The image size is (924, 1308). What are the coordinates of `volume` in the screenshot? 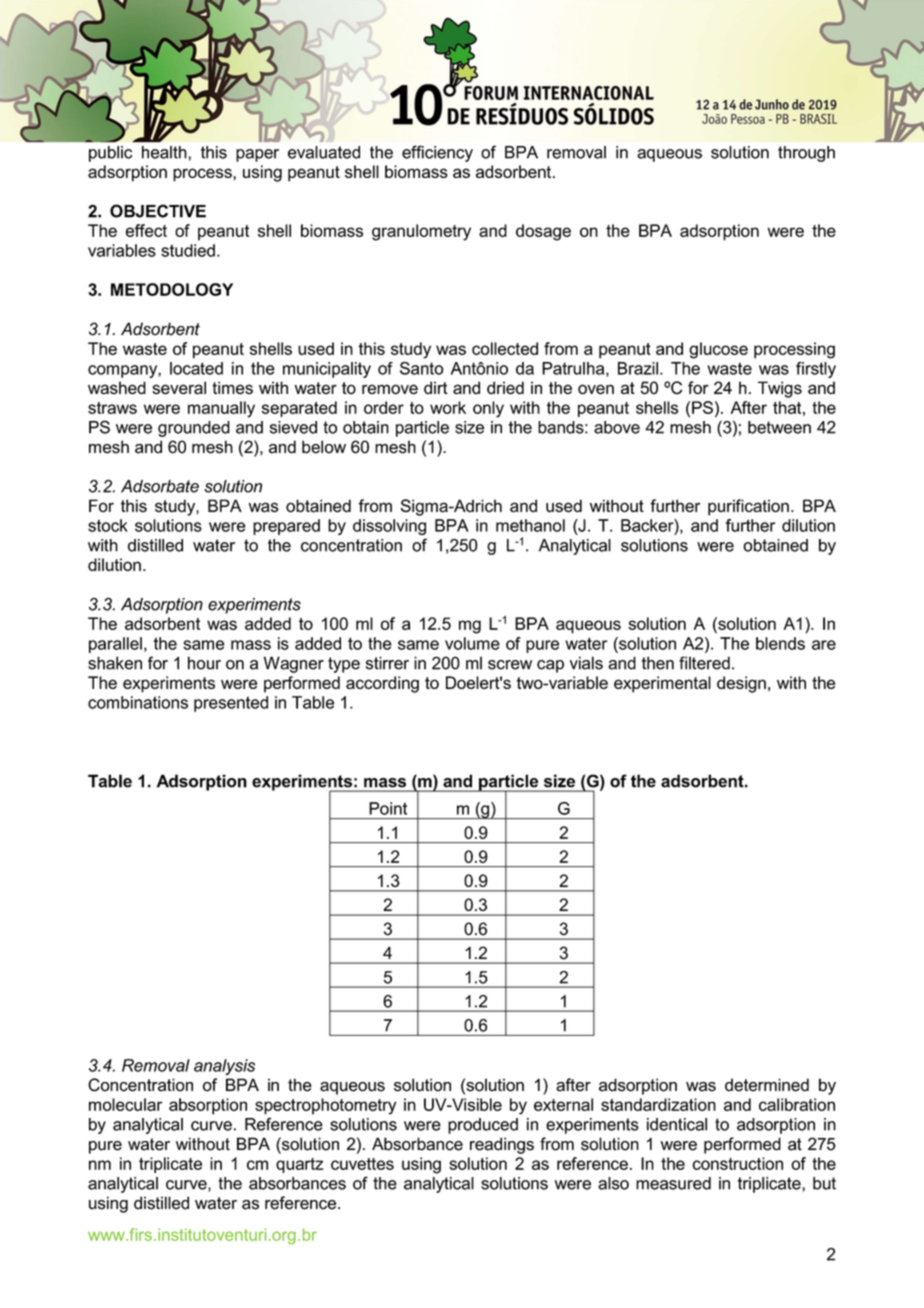 It's located at (472, 643).
